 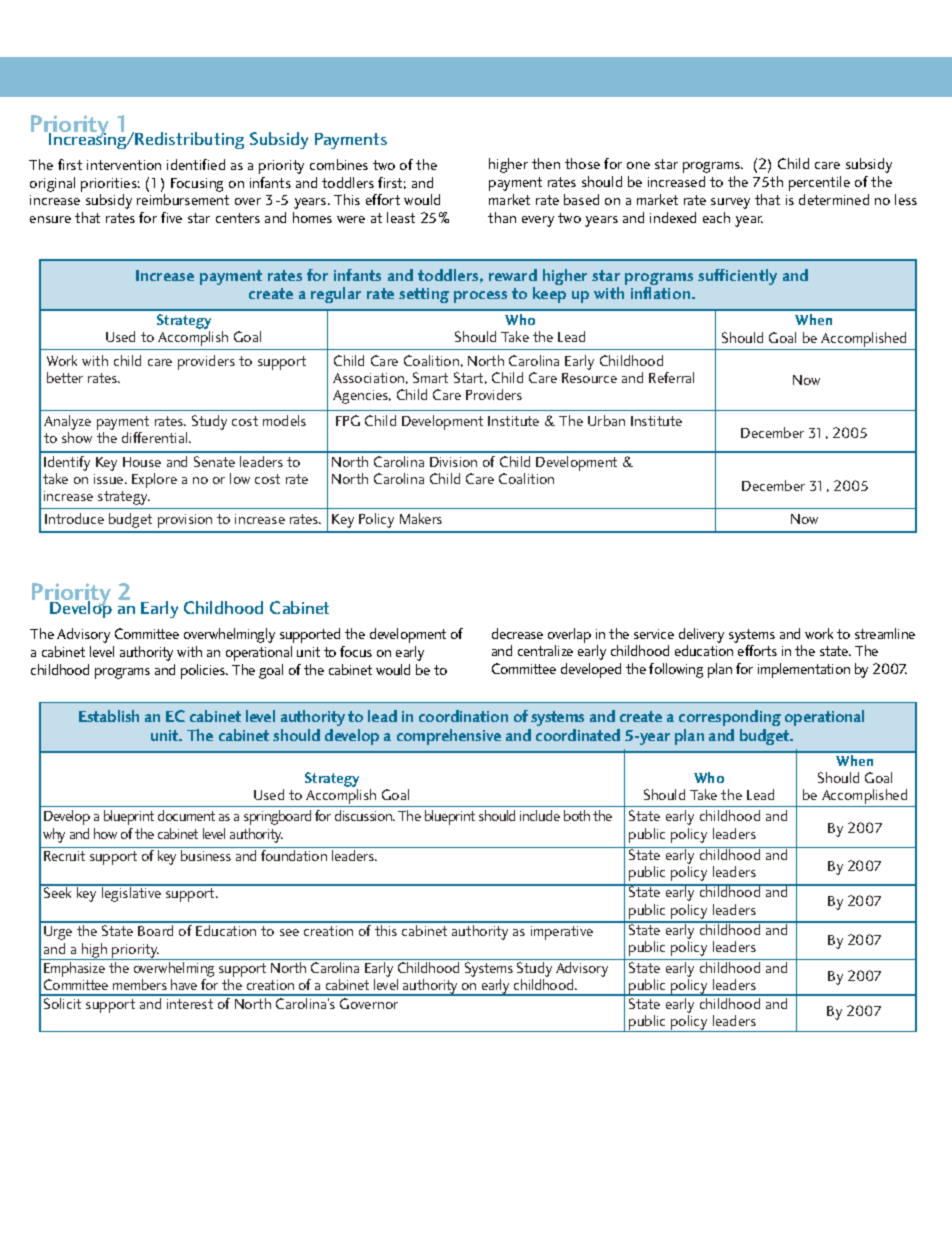 What do you see at coordinates (517, 633) in the screenshot?
I see `decrease` at bounding box center [517, 633].
